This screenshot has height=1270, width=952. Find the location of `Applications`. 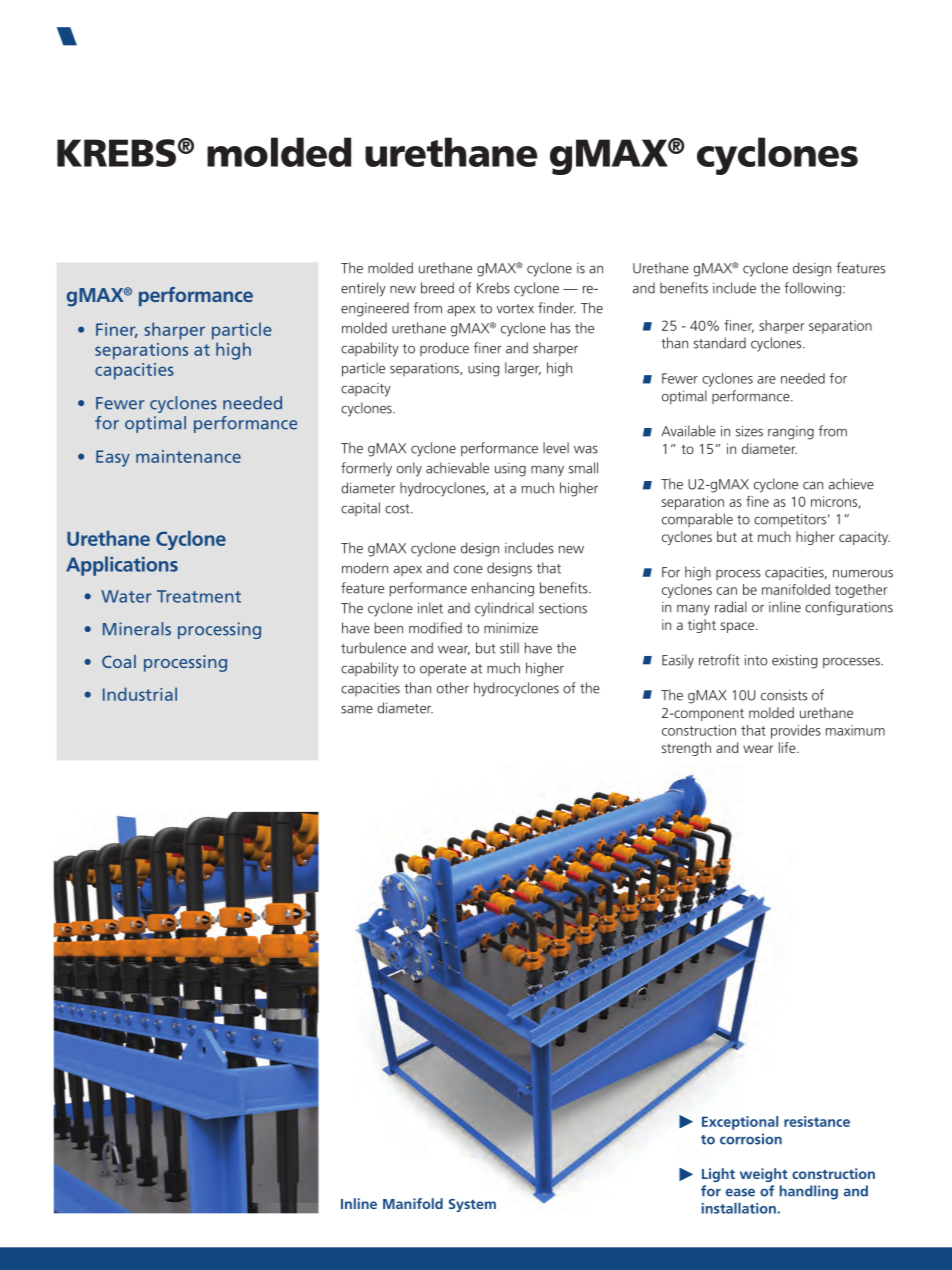

Applications is located at coordinates (122, 566).
